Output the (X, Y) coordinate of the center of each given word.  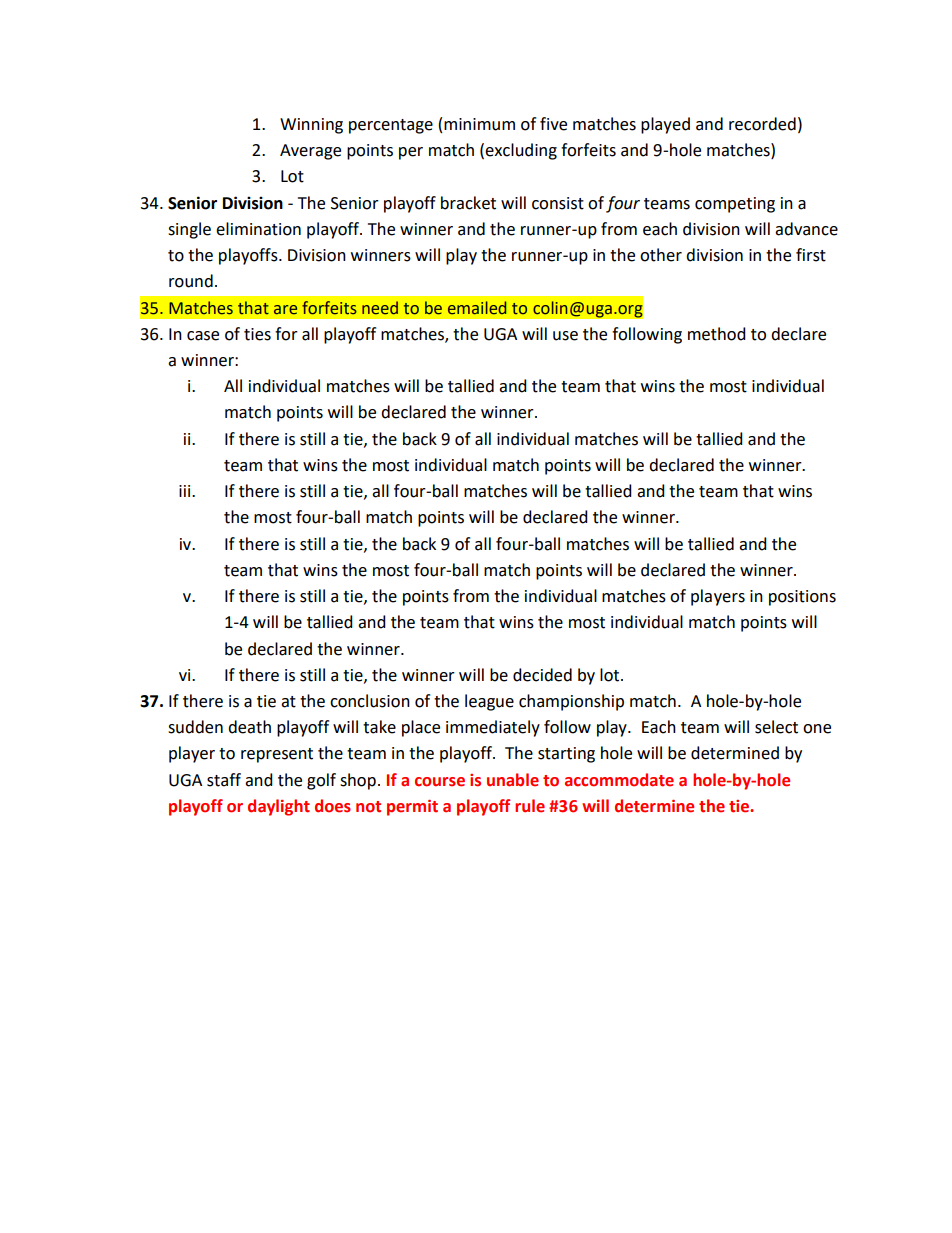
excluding (521, 151)
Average (310, 152)
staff (224, 780)
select (776, 727)
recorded (762, 124)
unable (513, 780)
